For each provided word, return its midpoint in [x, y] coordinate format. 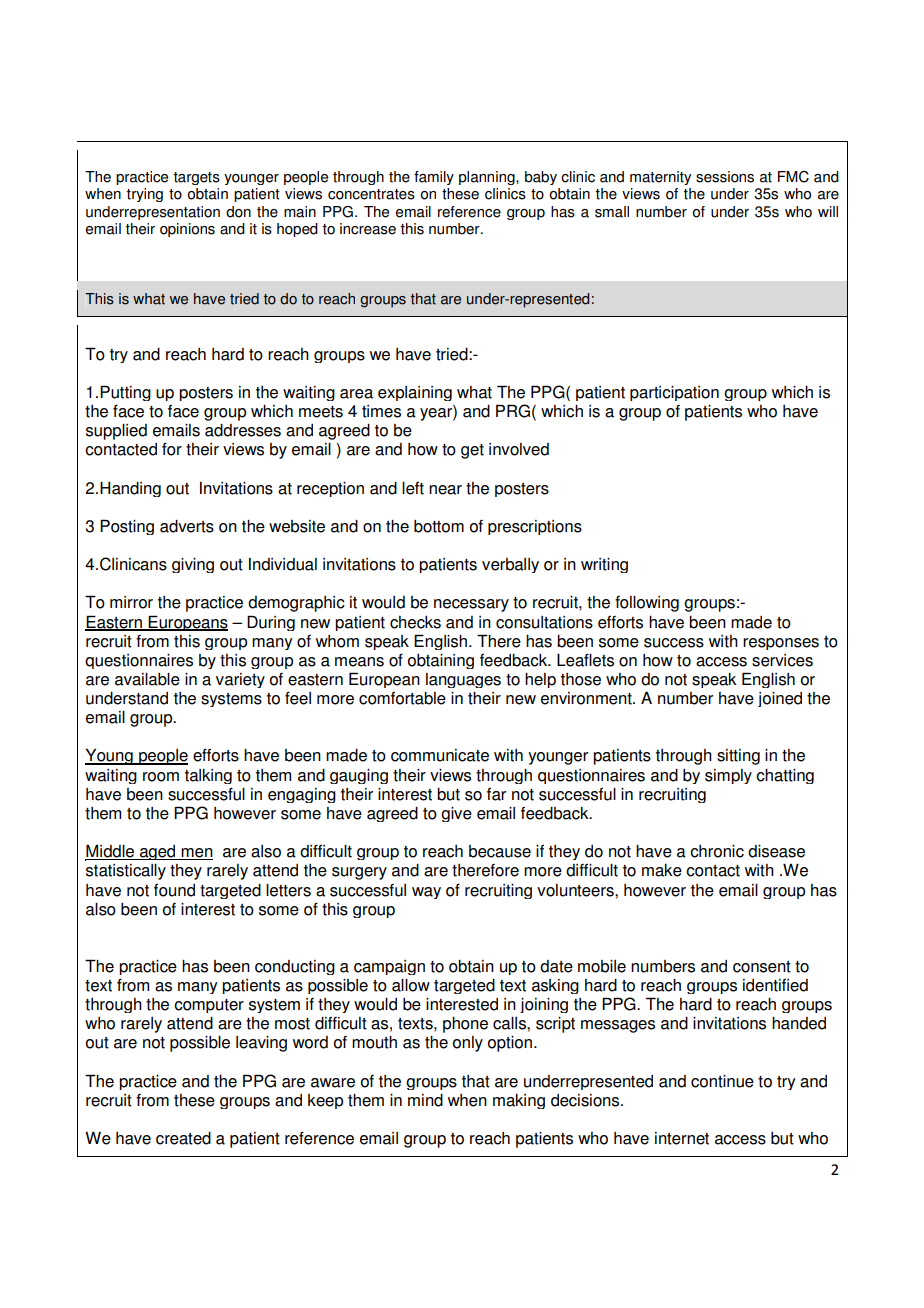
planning [488, 178]
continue [722, 1081]
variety [240, 680]
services [782, 660]
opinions [187, 230]
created [183, 1138]
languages [463, 680]
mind [425, 1100]
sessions [725, 177]
